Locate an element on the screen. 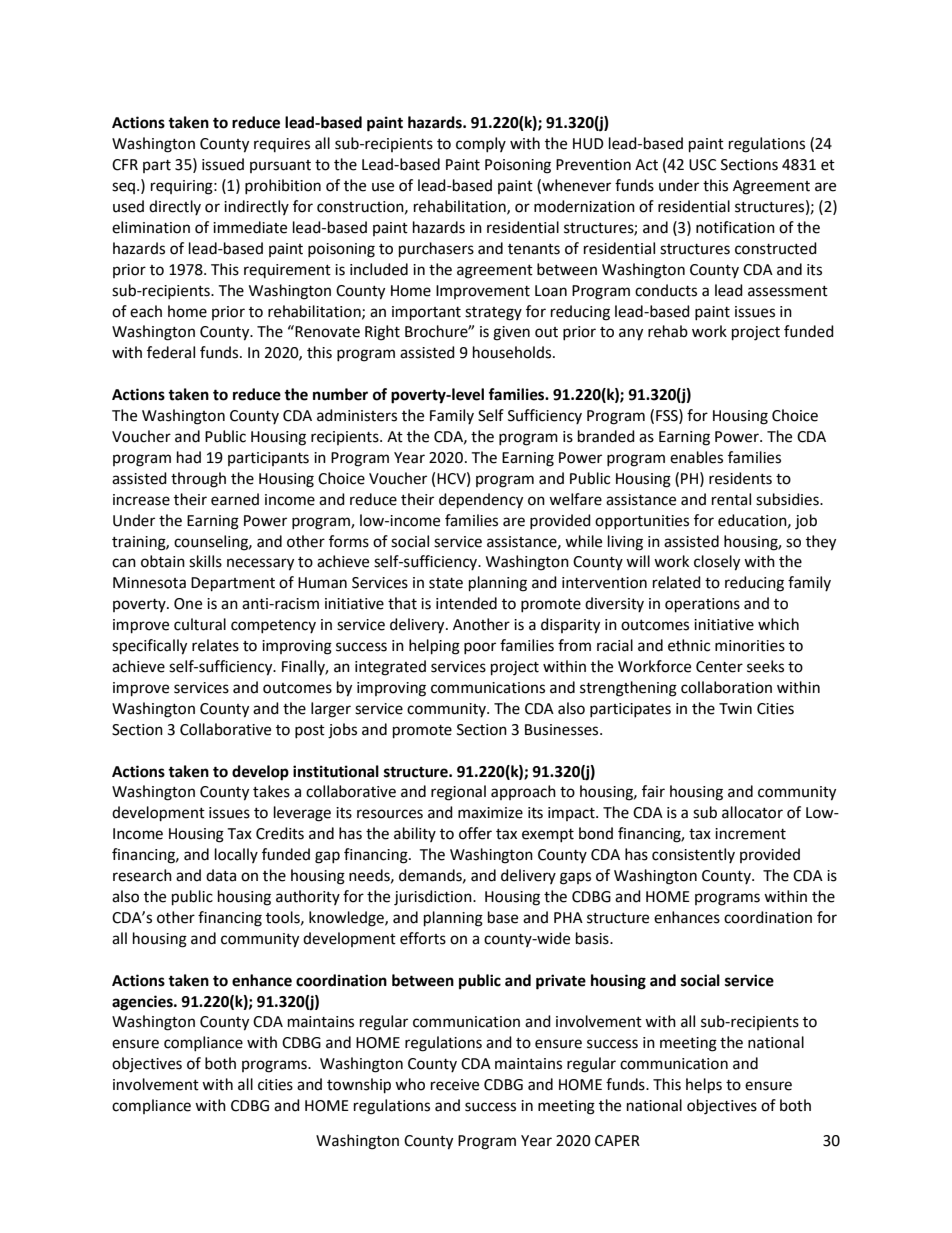 The height and width of the screenshot is (1233, 952). data is located at coordinates (221, 875).
